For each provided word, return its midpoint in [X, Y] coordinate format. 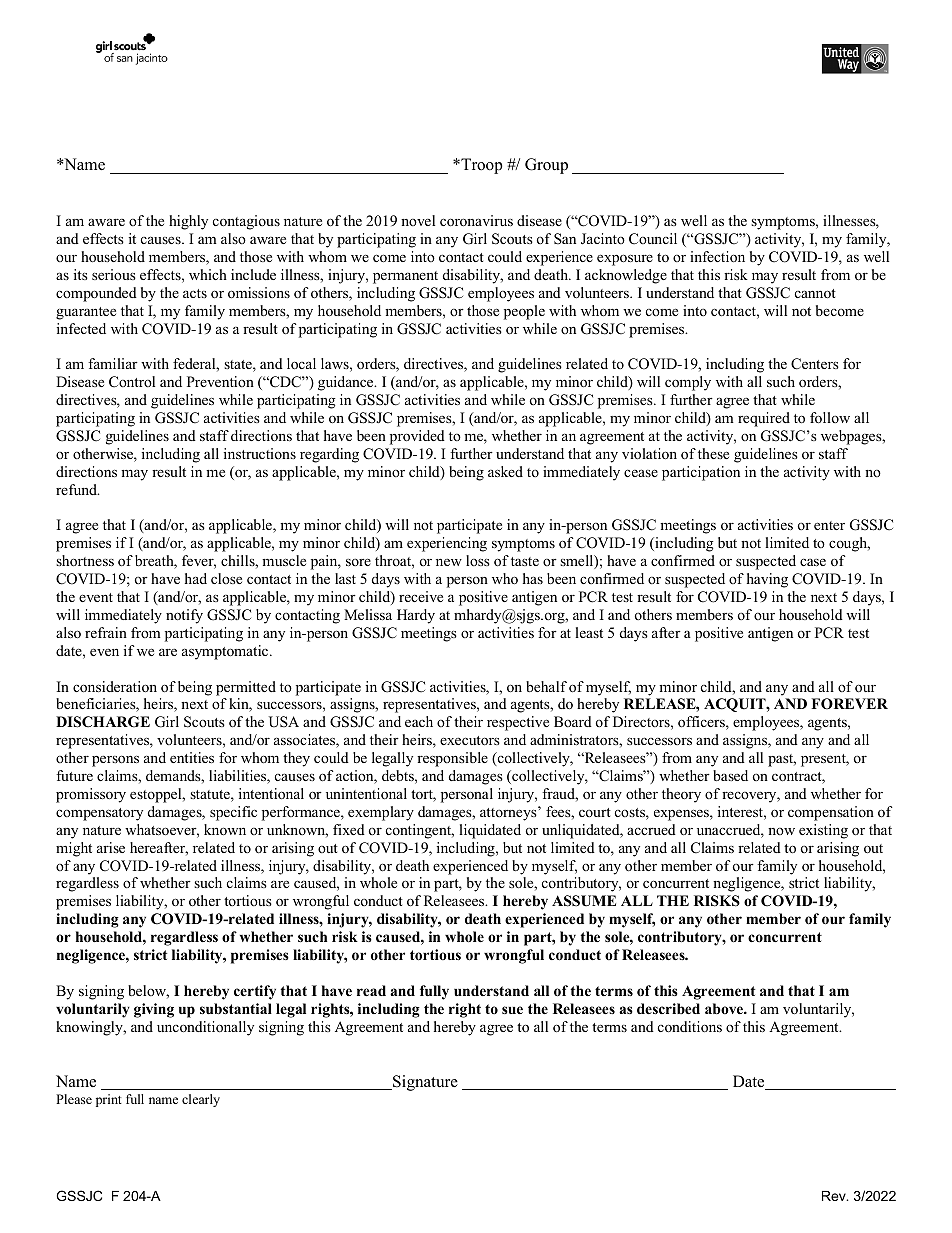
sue [512, 1010]
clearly [201, 1100]
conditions [690, 1026]
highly [188, 222]
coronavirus [476, 220]
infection [717, 256]
